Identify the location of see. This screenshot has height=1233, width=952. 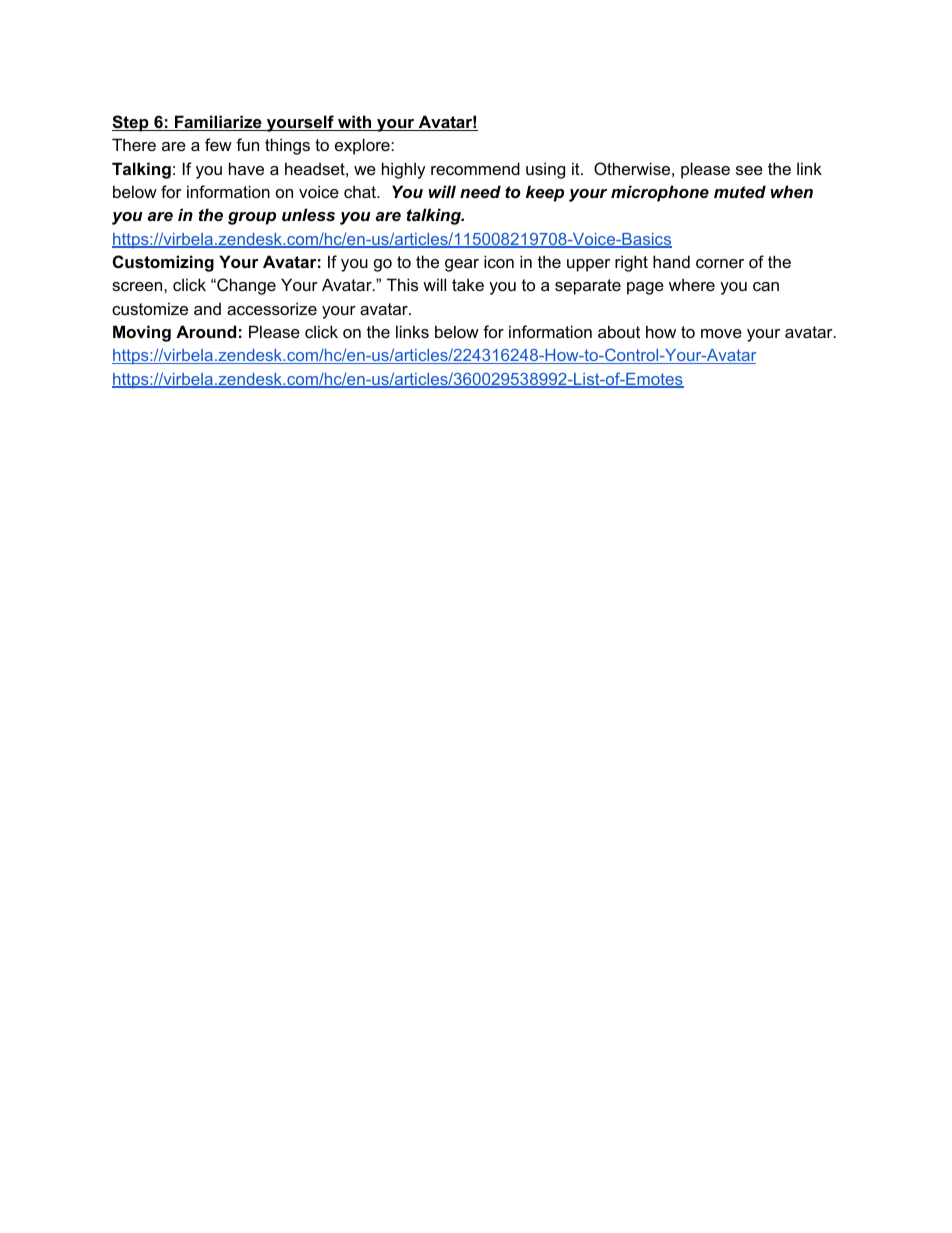
(749, 170).
